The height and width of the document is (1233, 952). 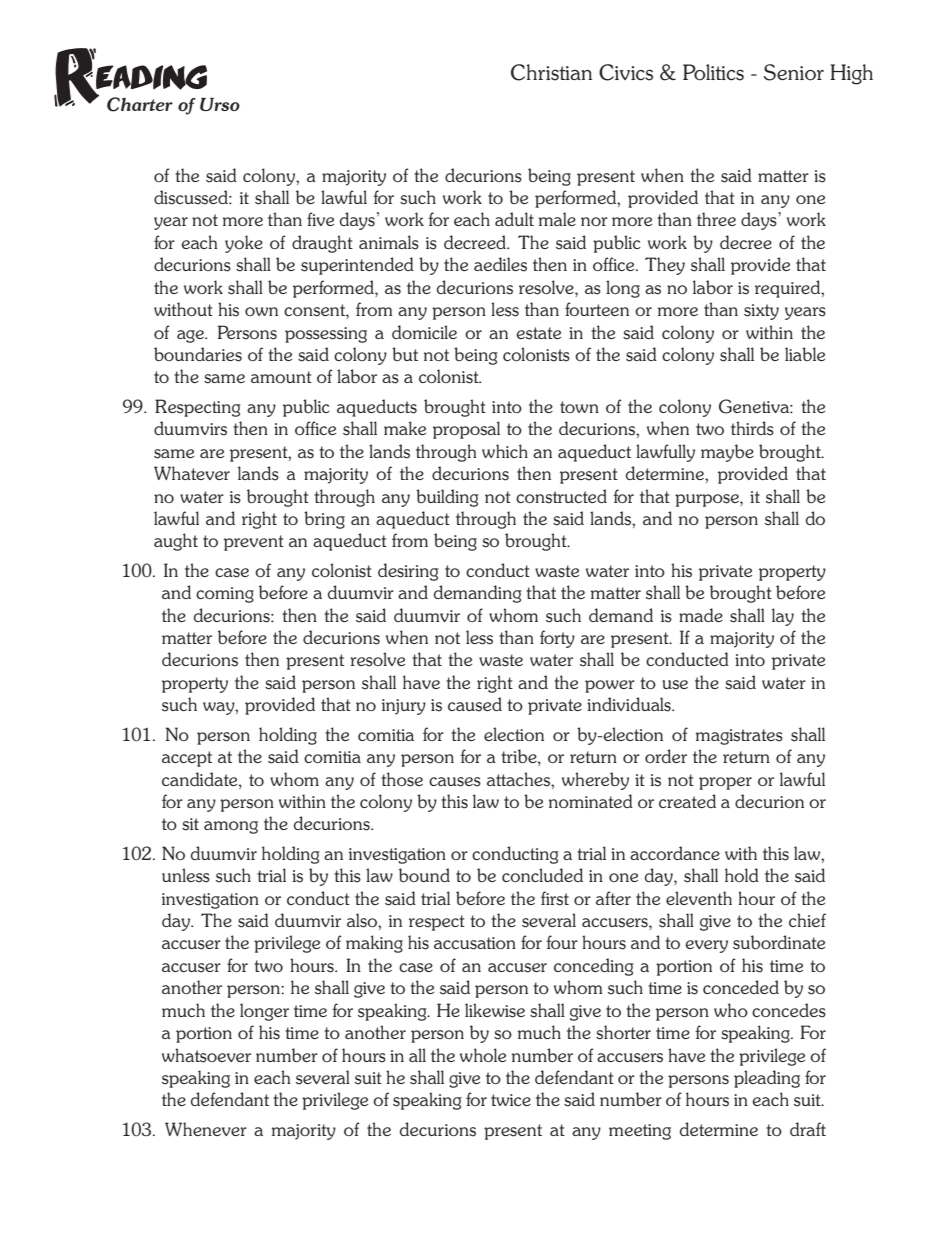 What do you see at coordinates (140, 104) in the document?
I see `Charter` at bounding box center [140, 104].
